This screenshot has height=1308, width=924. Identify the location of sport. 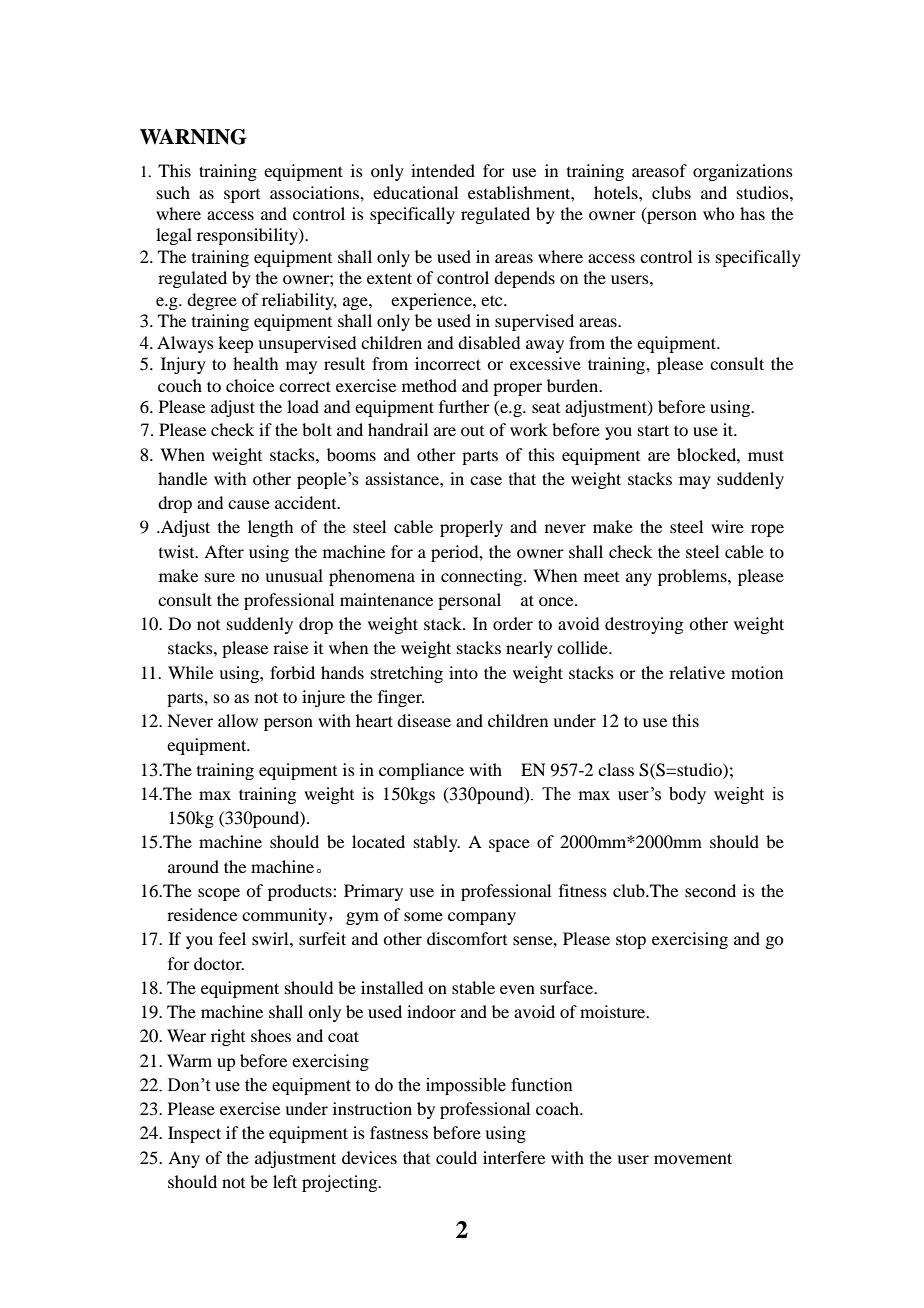
(242, 196).
